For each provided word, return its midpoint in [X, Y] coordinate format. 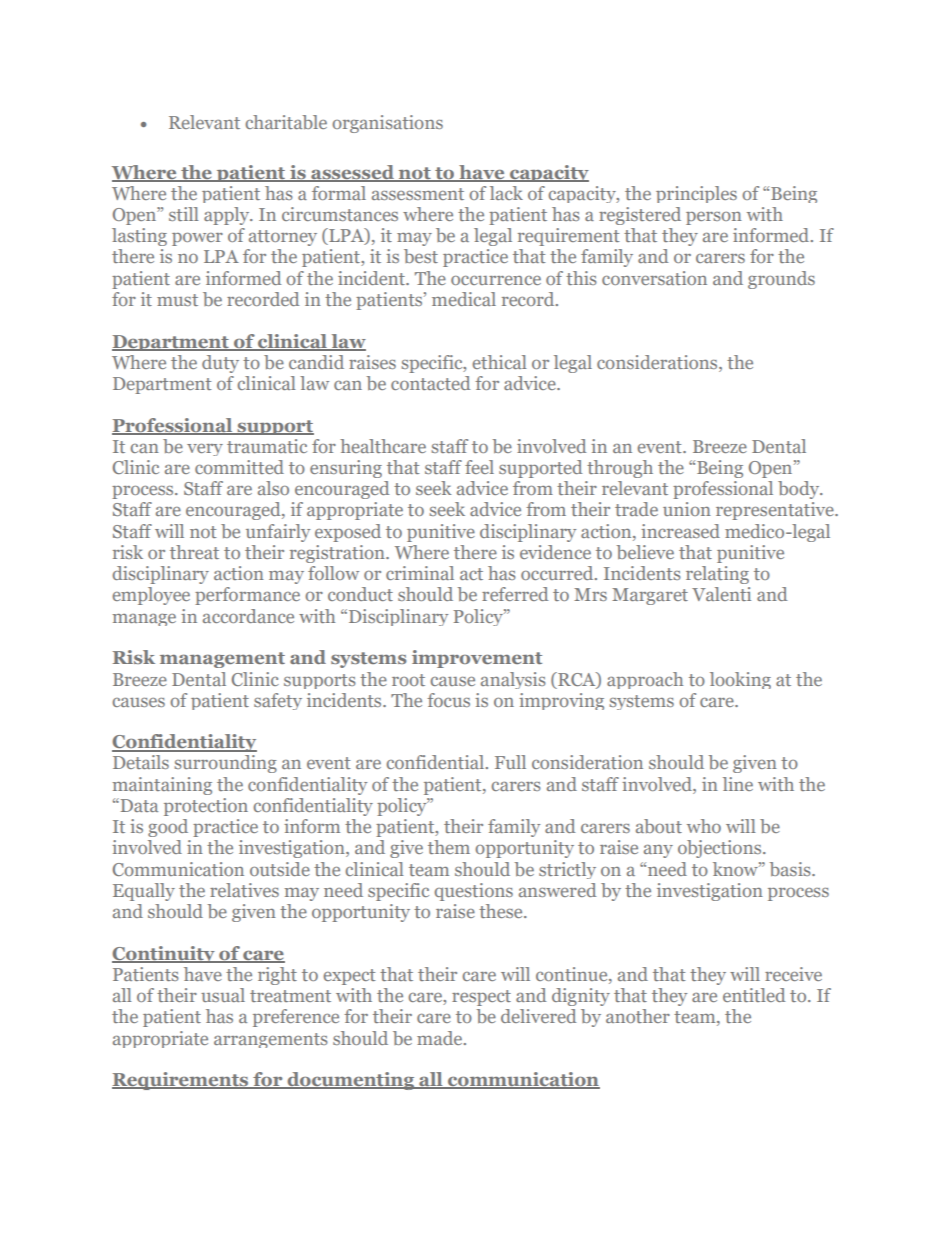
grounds [781, 280]
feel [479, 467]
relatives [244, 890]
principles [696, 194]
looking [740, 680]
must [177, 300]
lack [506, 193]
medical [464, 299]
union [687, 509]
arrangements [271, 1040]
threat [194, 552]
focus [448, 700]
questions [473, 892]
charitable [286, 122]
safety [278, 701]
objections [721, 849]
